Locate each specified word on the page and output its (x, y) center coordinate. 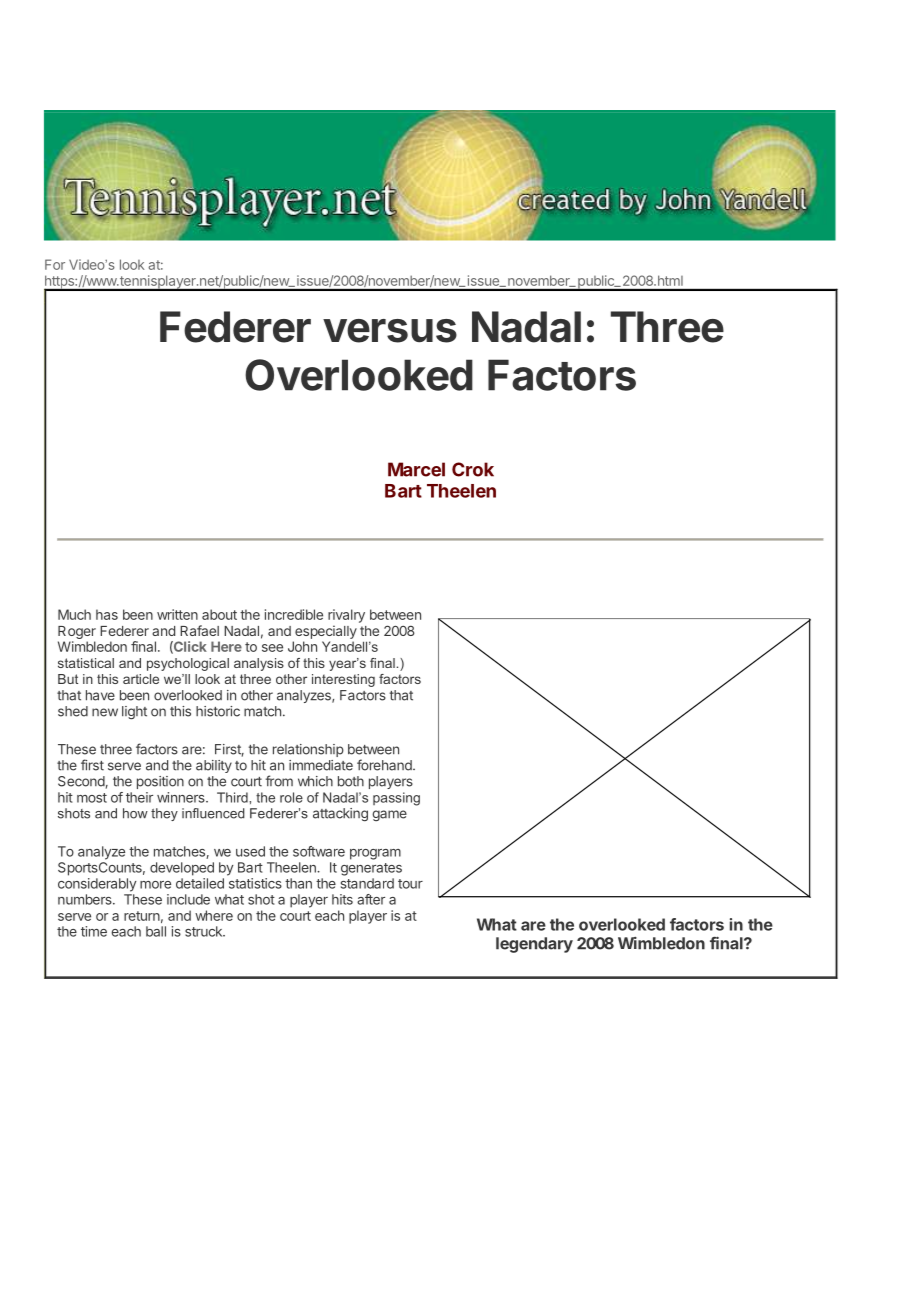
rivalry (346, 616)
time (94, 931)
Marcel (416, 469)
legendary (534, 945)
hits (342, 899)
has (107, 614)
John (302, 646)
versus (390, 331)
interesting (343, 680)
